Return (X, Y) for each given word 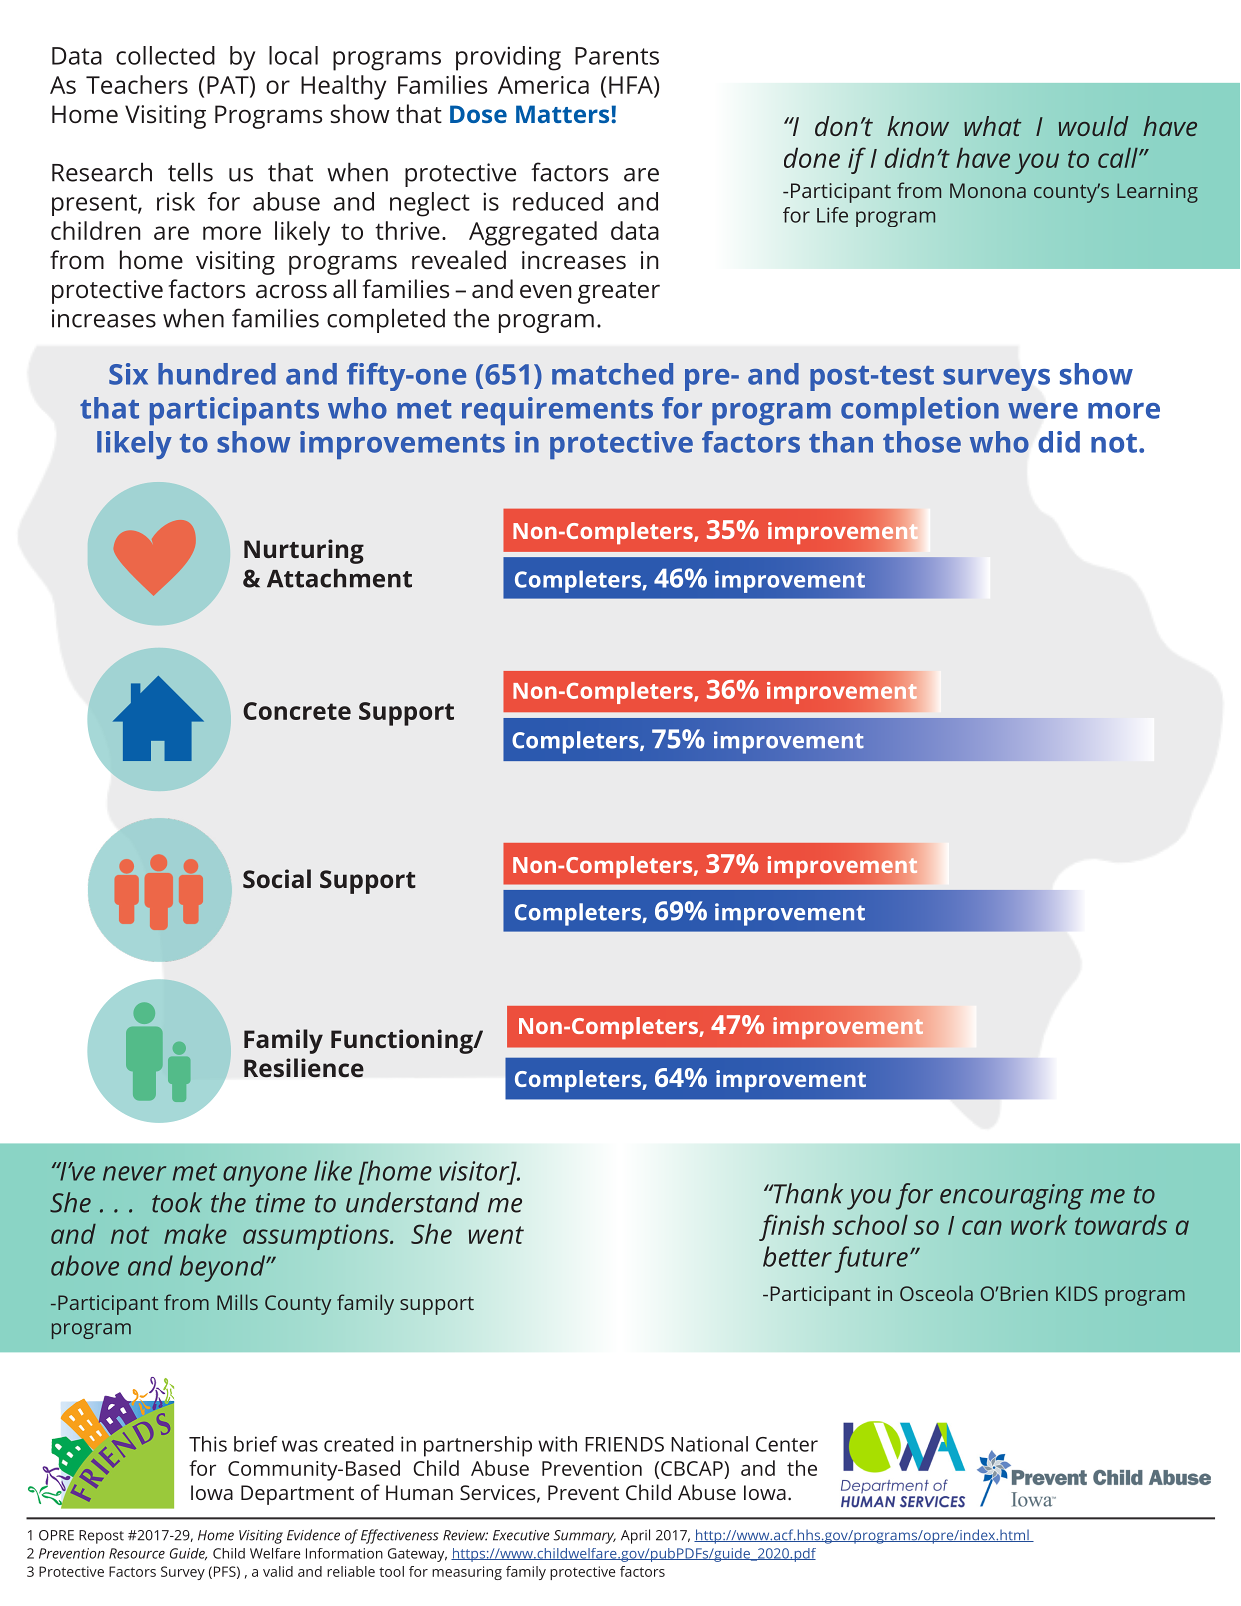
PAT (229, 85)
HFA (632, 85)
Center (787, 1444)
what (993, 126)
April (635, 1536)
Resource (137, 1553)
